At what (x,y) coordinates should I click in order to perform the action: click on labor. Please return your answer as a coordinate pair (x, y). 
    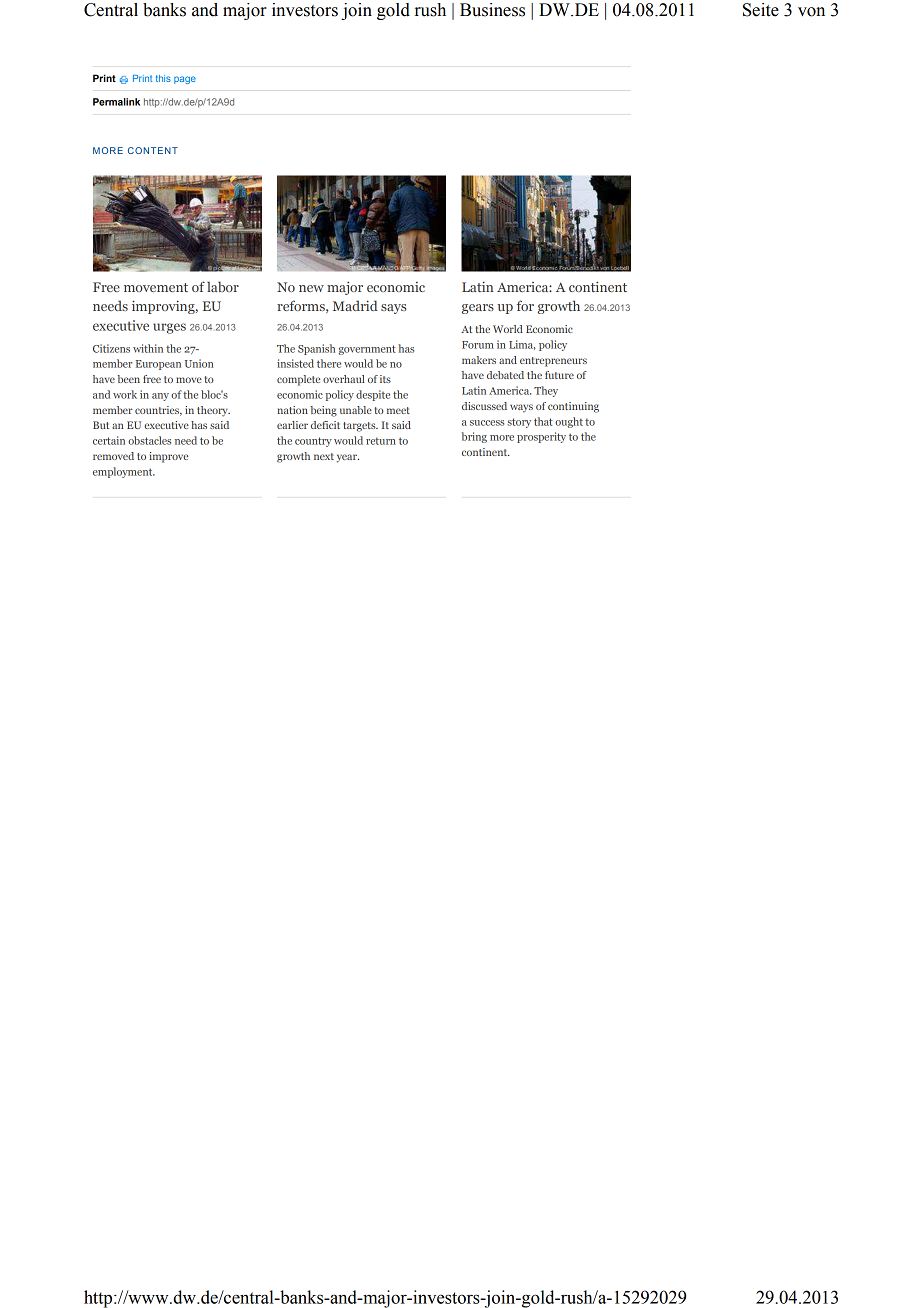
    Looking at the image, I should click on (223, 286).
